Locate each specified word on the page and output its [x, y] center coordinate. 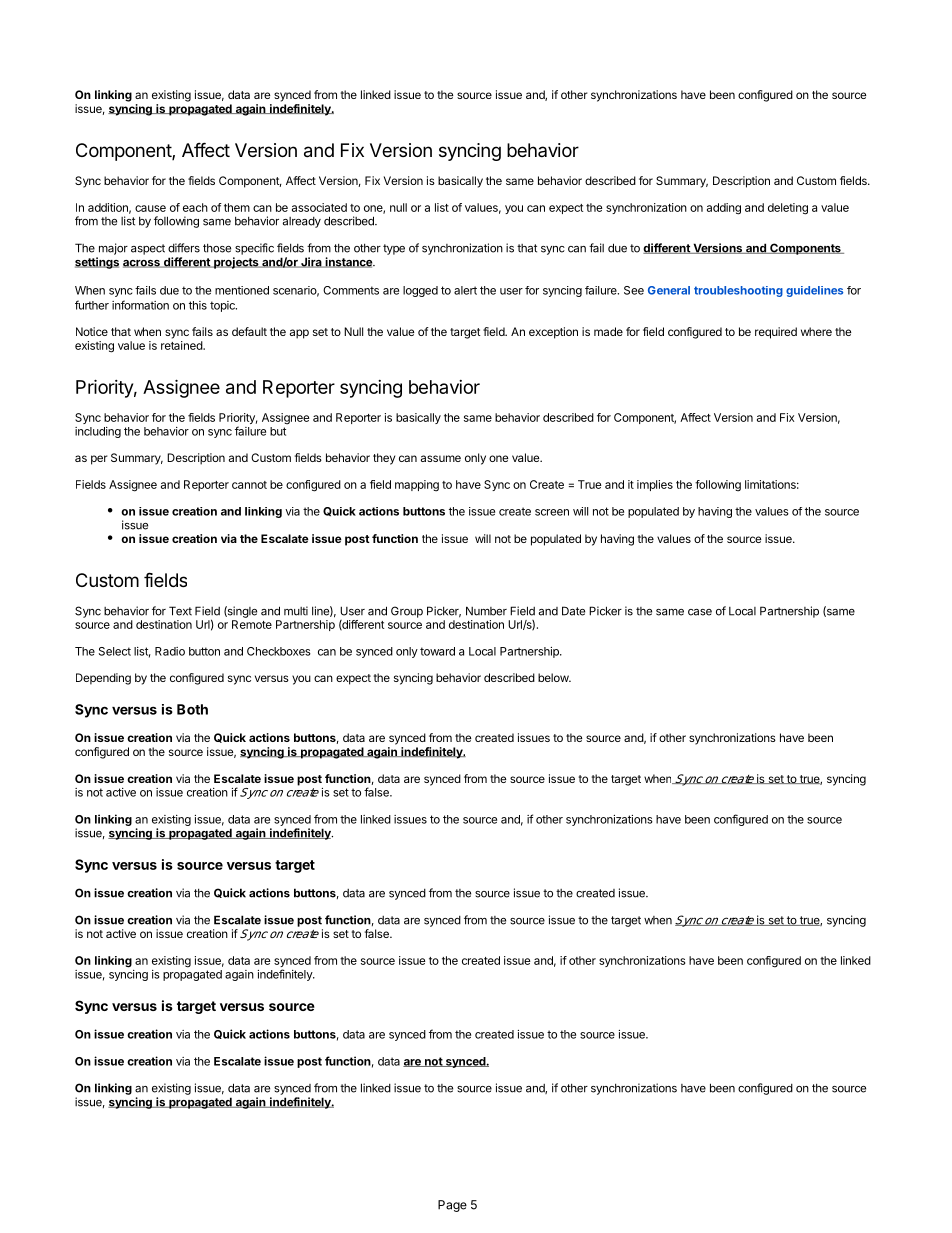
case [700, 612]
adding [724, 209]
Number [486, 611]
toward [437, 651]
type [394, 249]
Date [573, 611]
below [554, 677]
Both [192, 709]
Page [452, 1206]
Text [180, 611]
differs [184, 248]
